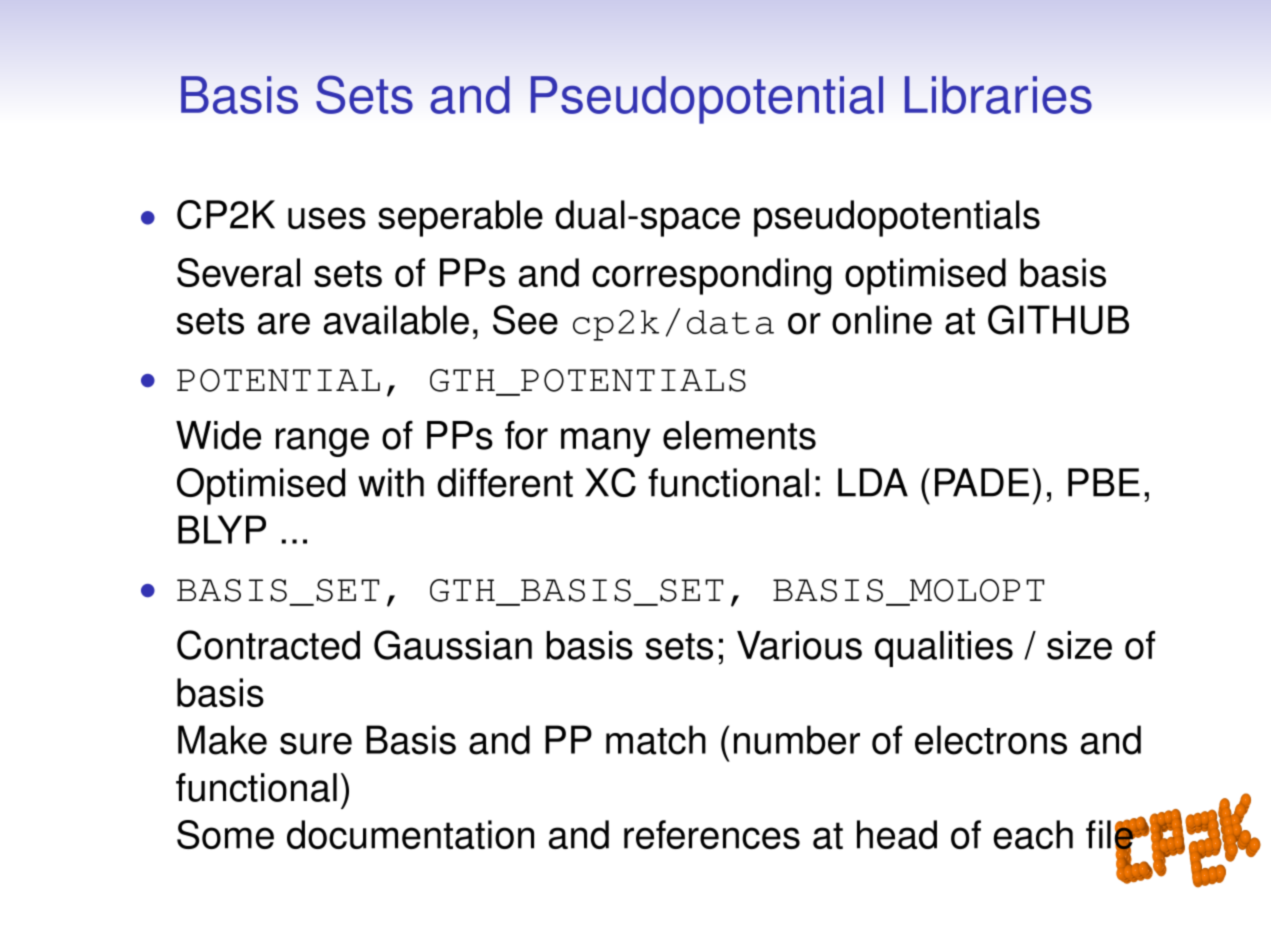  What do you see at coordinates (268, 645) in the screenshot?
I see `Contracted` at bounding box center [268, 645].
